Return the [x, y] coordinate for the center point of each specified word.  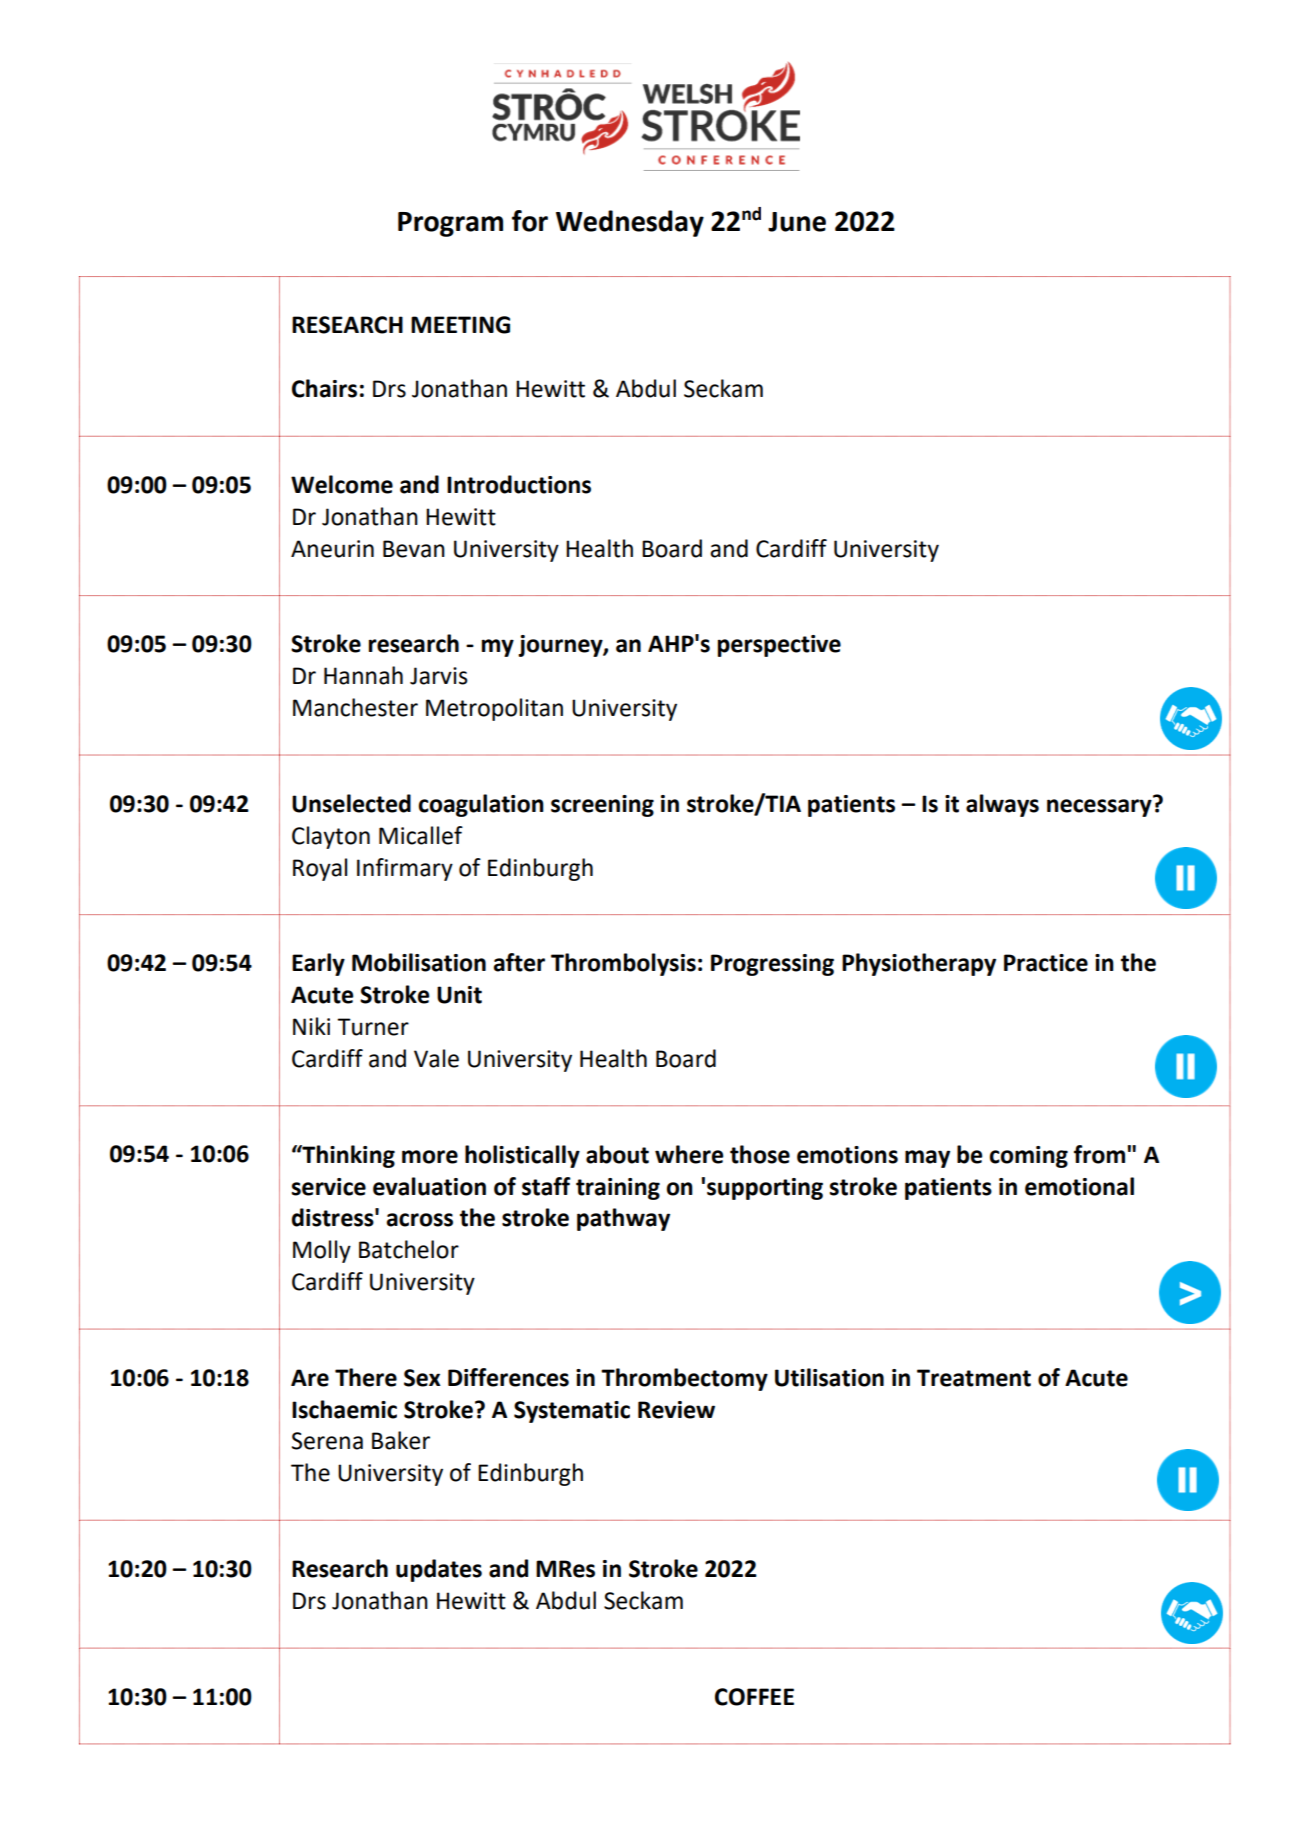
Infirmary [405, 869]
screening [602, 806]
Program [450, 224]
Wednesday [630, 223]
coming [1029, 1157]
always [1002, 805]
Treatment [974, 1378]
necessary [1100, 807]
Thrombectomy [684, 1379]
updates [439, 1570]
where [689, 1154]
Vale [436, 1058]
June [797, 222]
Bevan [414, 549]
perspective [779, 646]
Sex [422, 1378]
